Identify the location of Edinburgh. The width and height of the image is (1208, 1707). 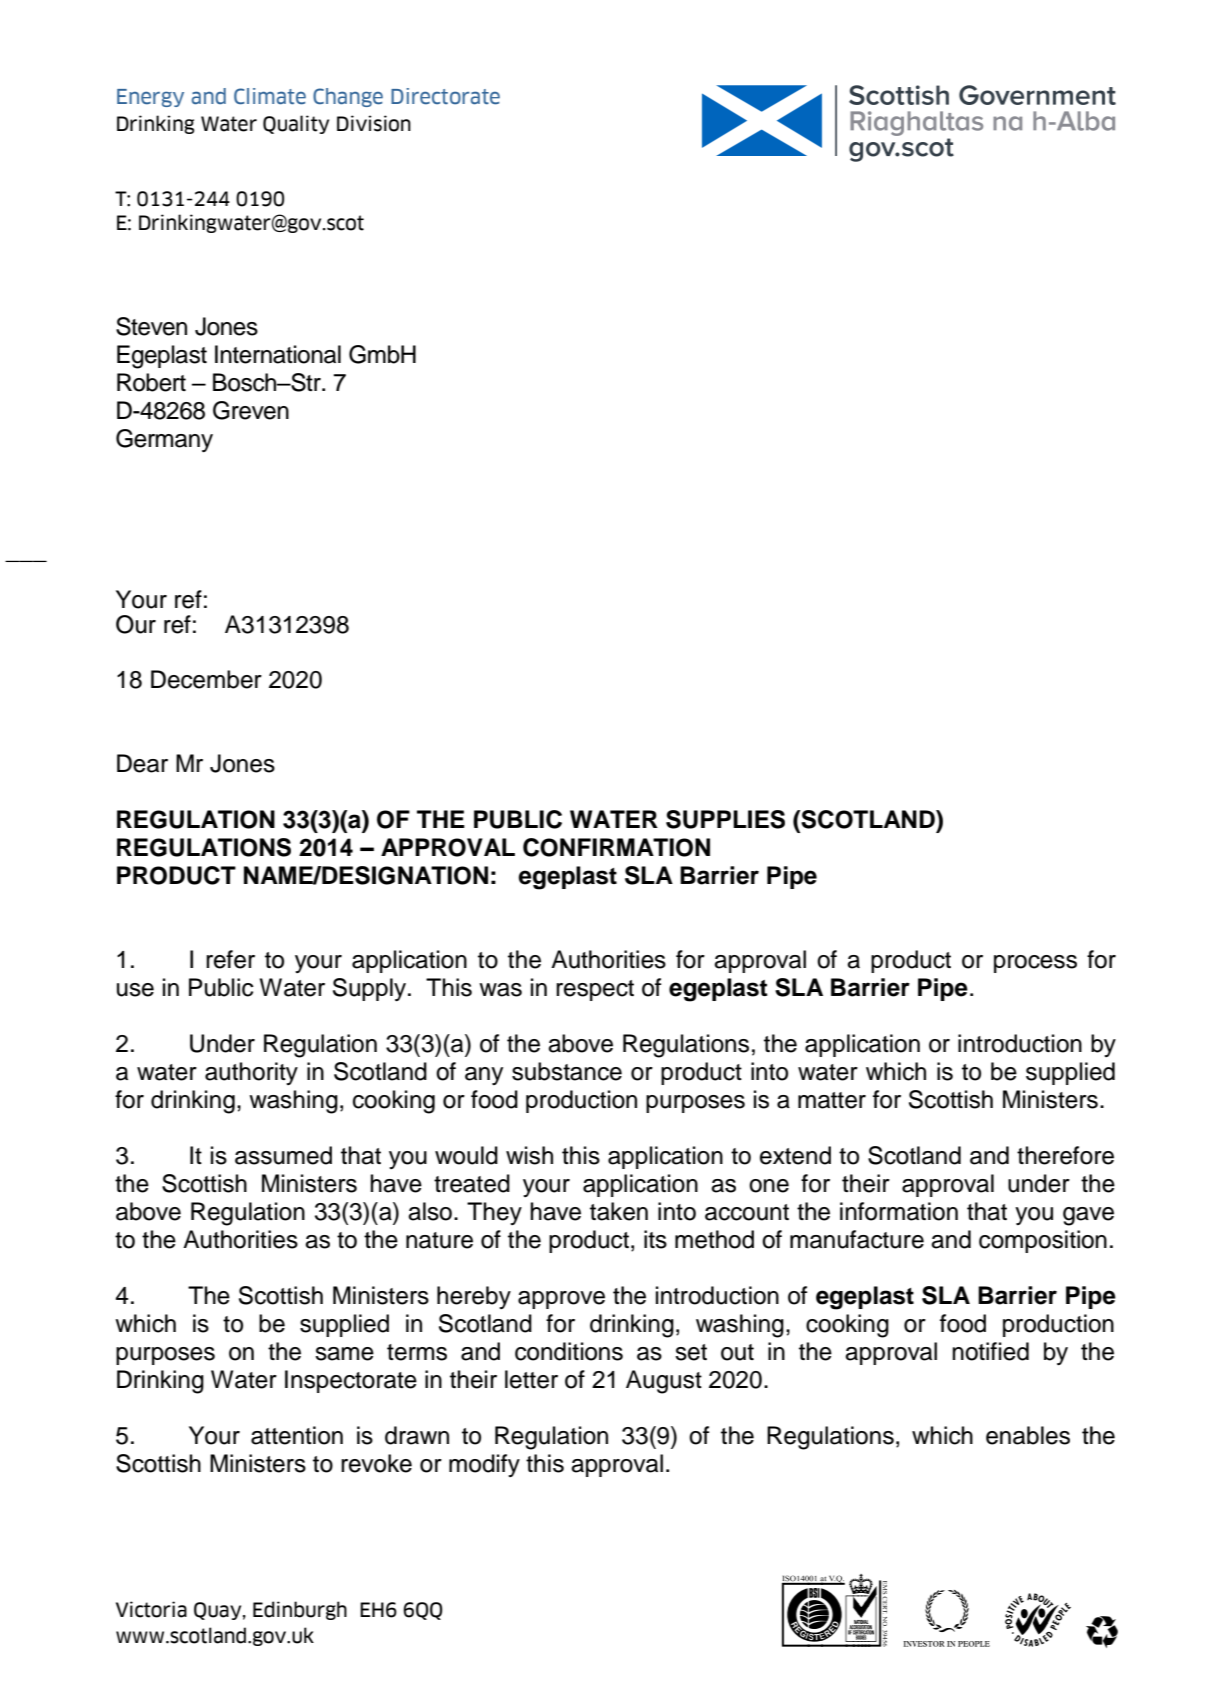
(300, 1610).
